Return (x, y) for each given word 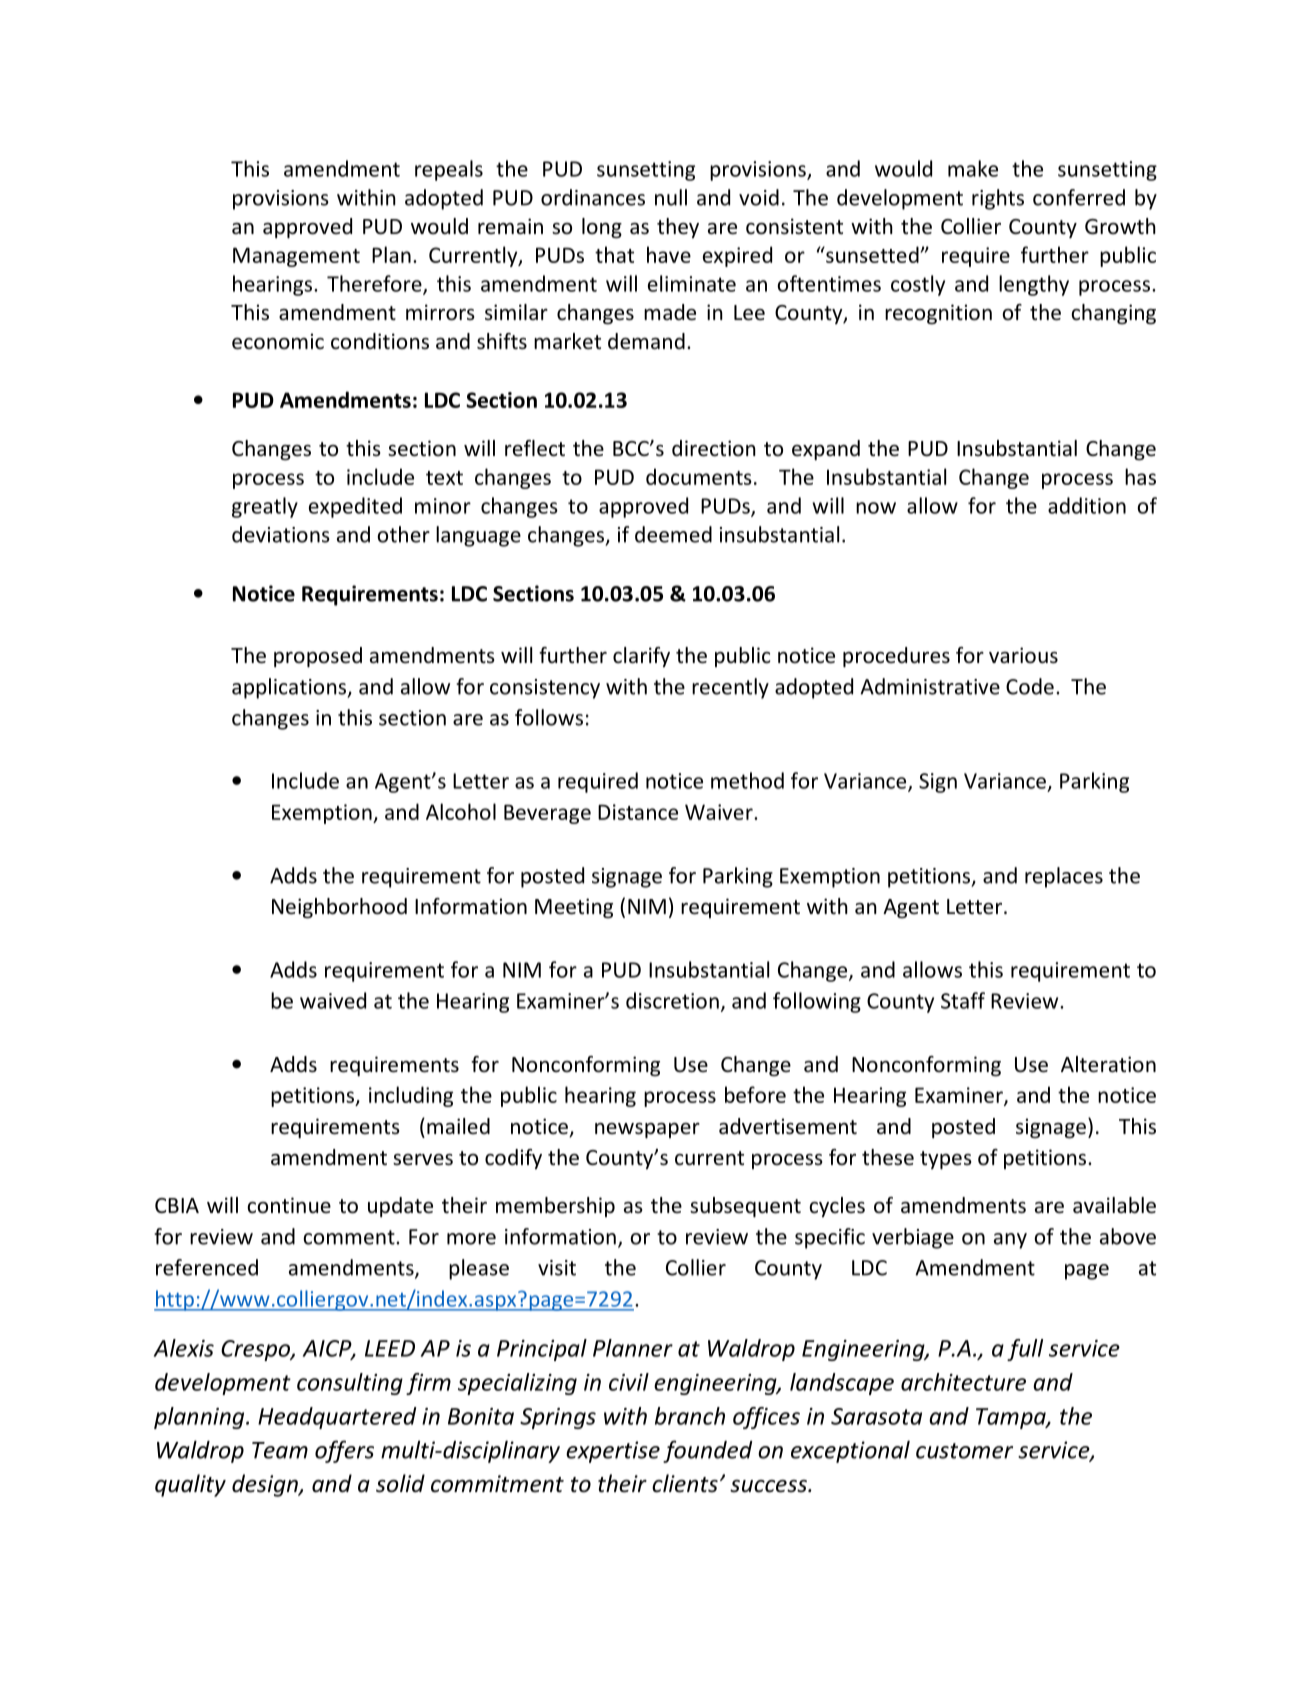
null (671, 197)
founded (708, 1451)
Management (296, 257)
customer (964, 1451)
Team (280, 1450)
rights (998, 199)
